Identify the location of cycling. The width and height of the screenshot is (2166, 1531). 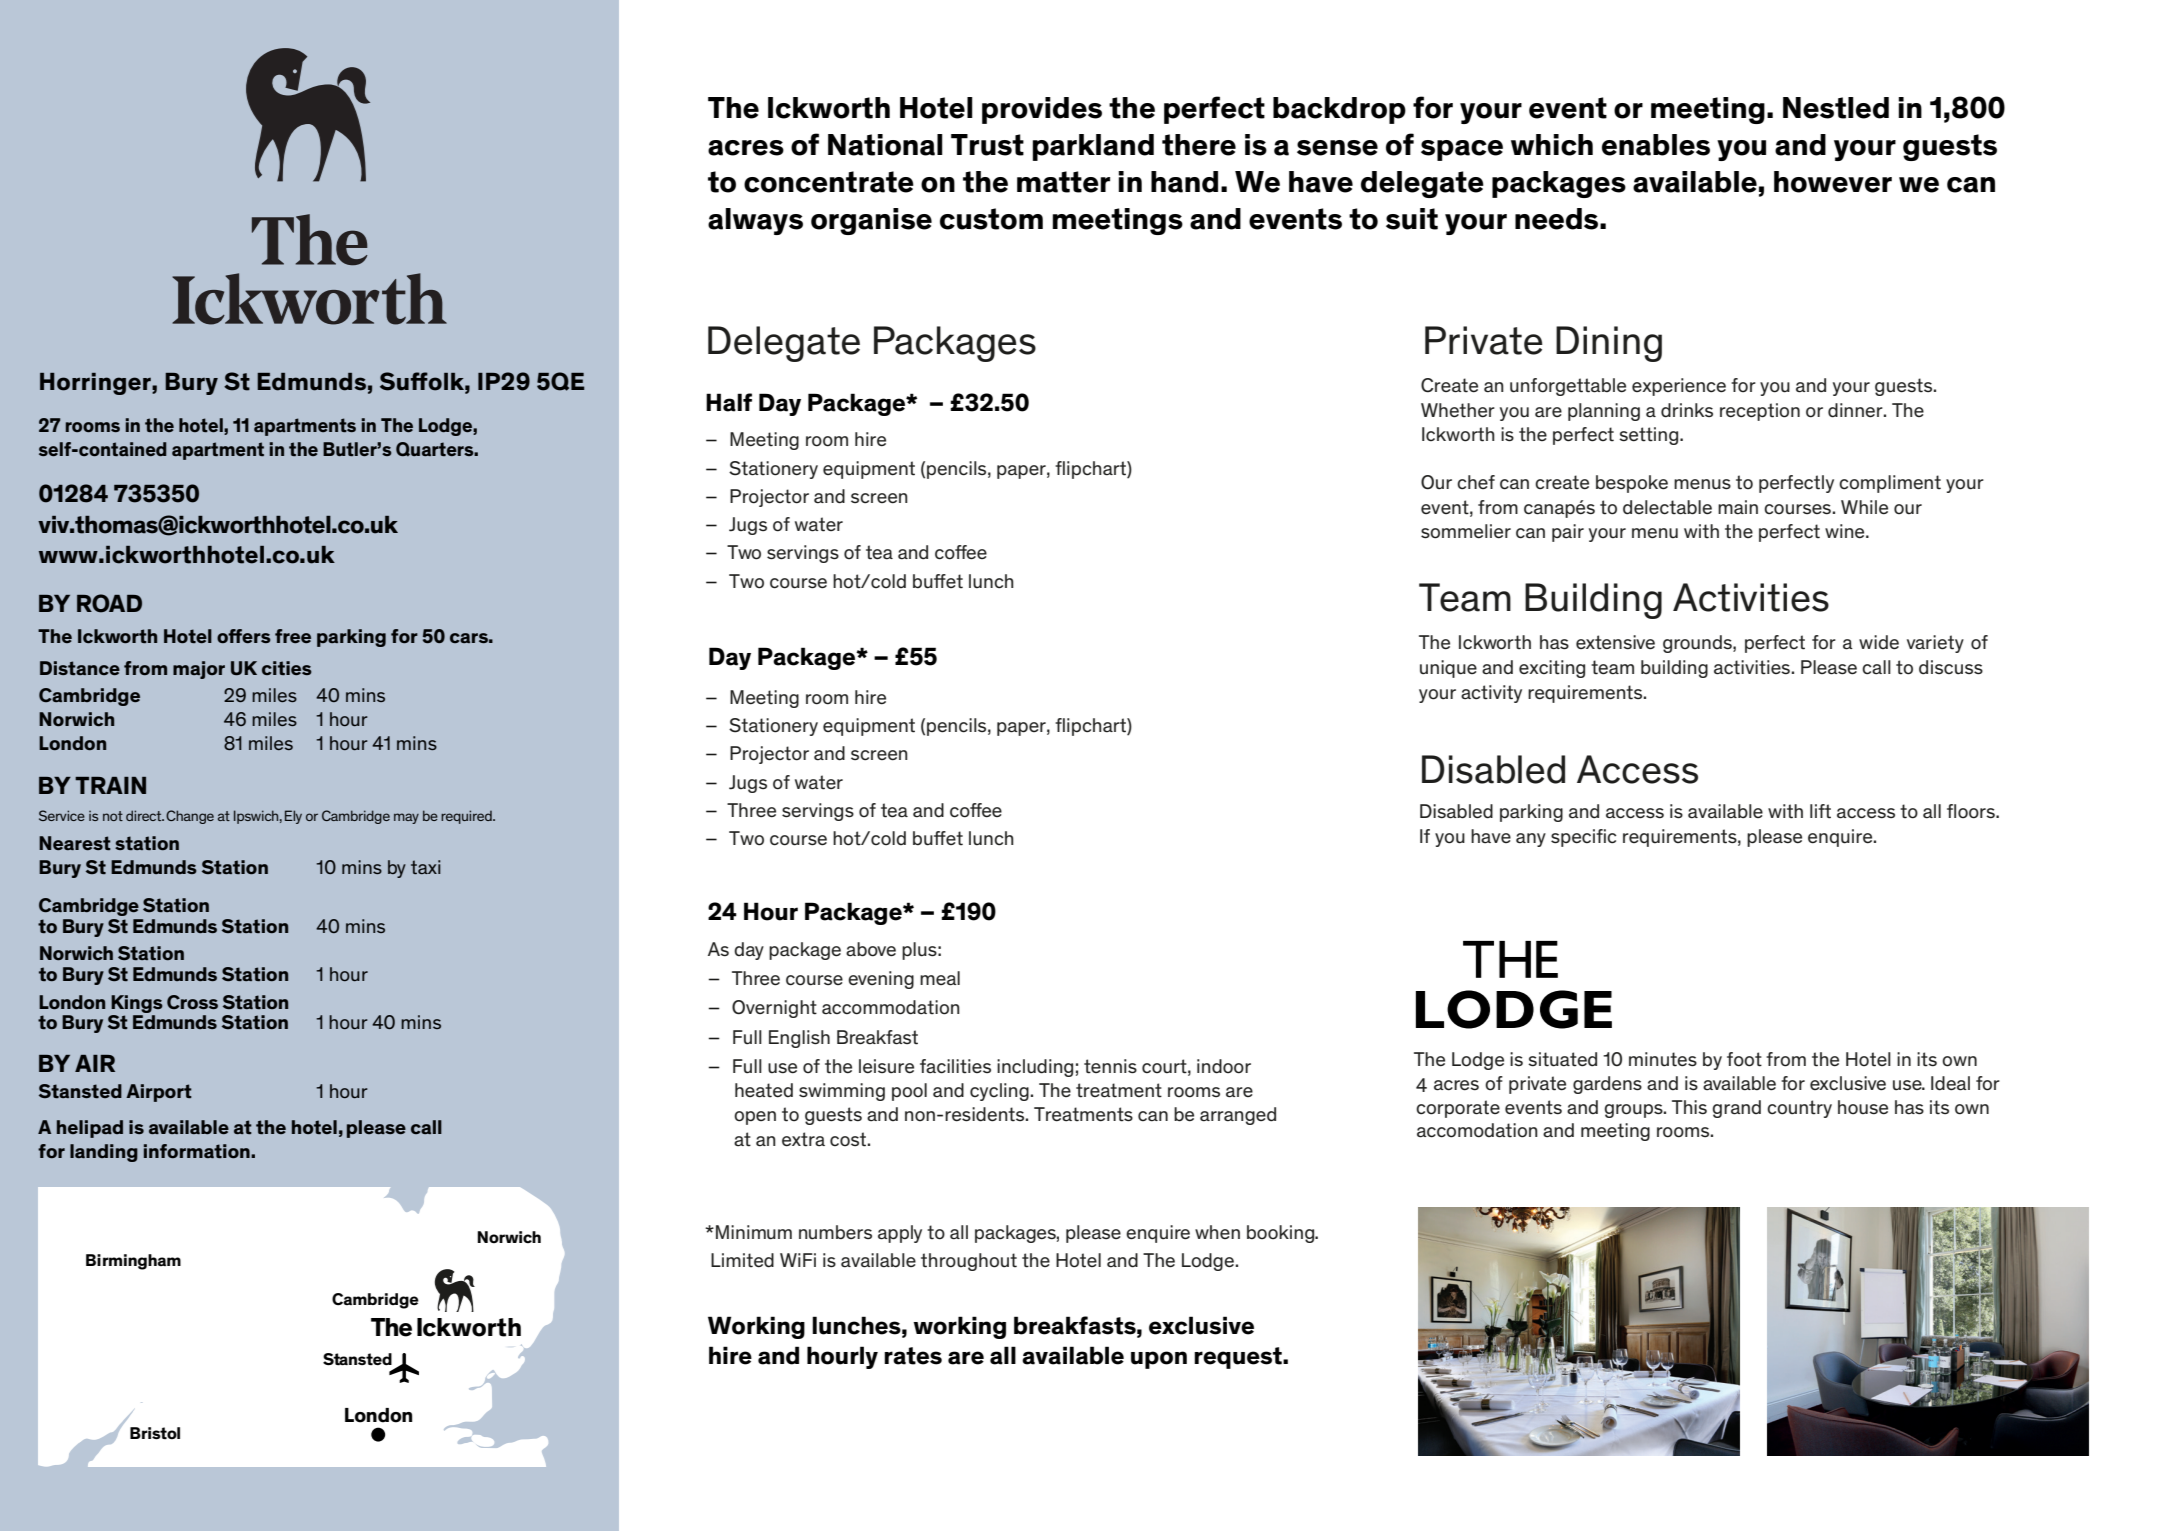
(999, 1092).
